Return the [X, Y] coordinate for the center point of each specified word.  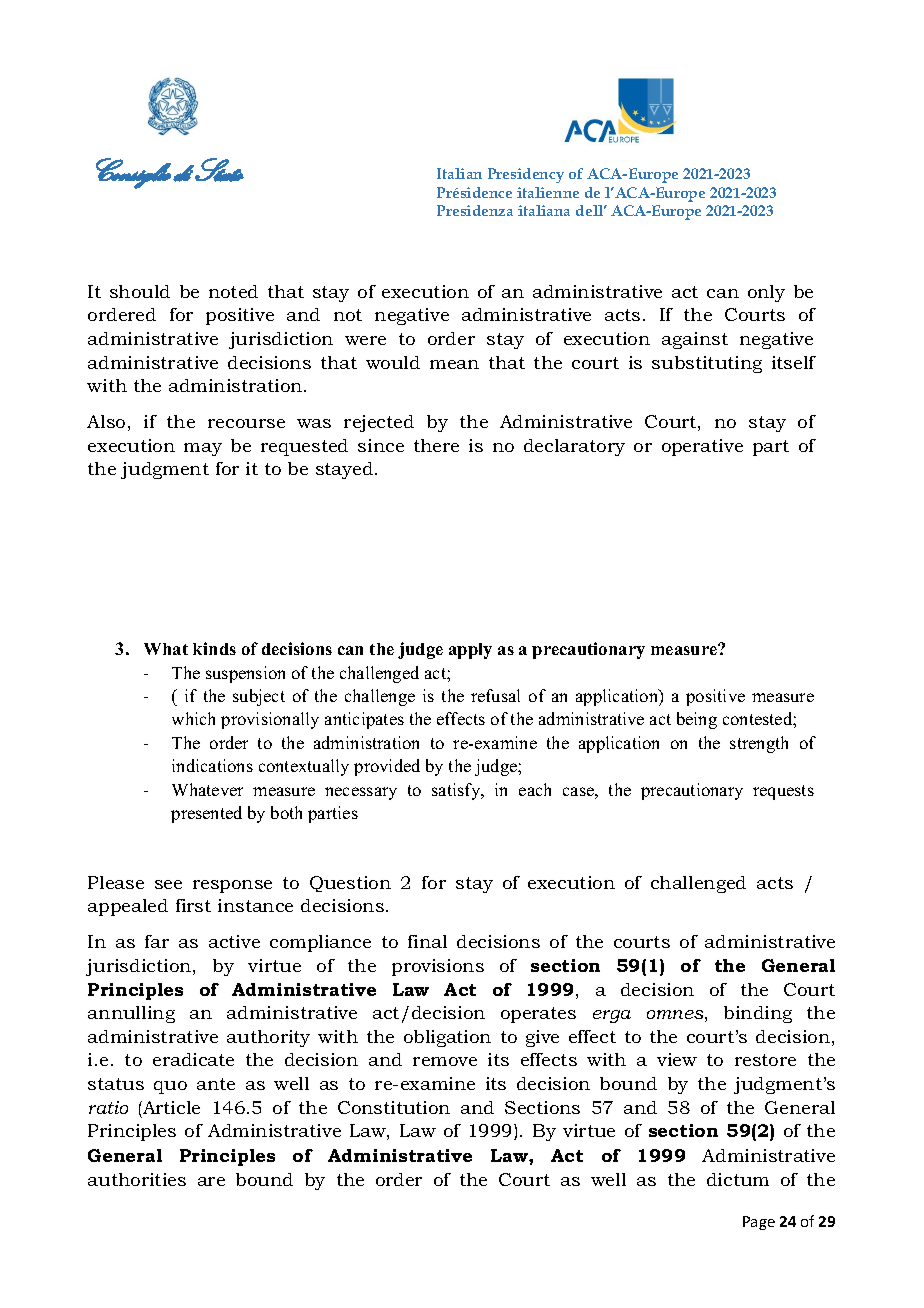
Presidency [526, 175]
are [211, 1181]
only [766, 293]
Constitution [394, 1107]
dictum [738, 1179]
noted [233, 291]
